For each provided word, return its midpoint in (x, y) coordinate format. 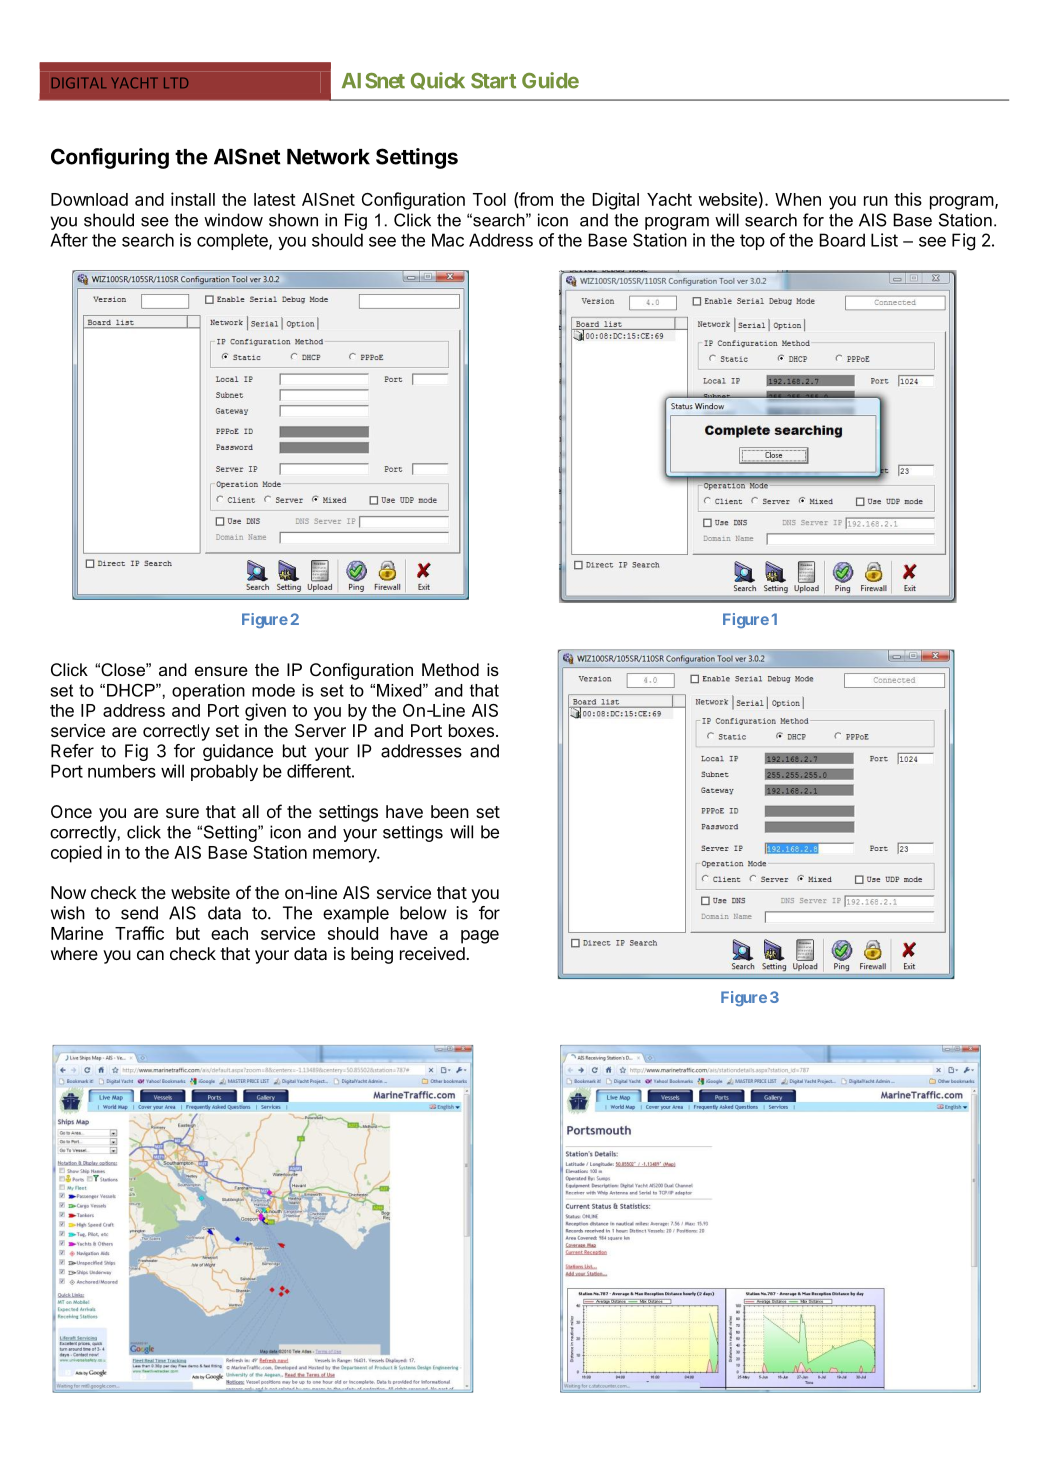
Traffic (139, 933)
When (798, 199)
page (480, 937)
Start (493, 81)
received (432, 953)
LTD (176, 82)
